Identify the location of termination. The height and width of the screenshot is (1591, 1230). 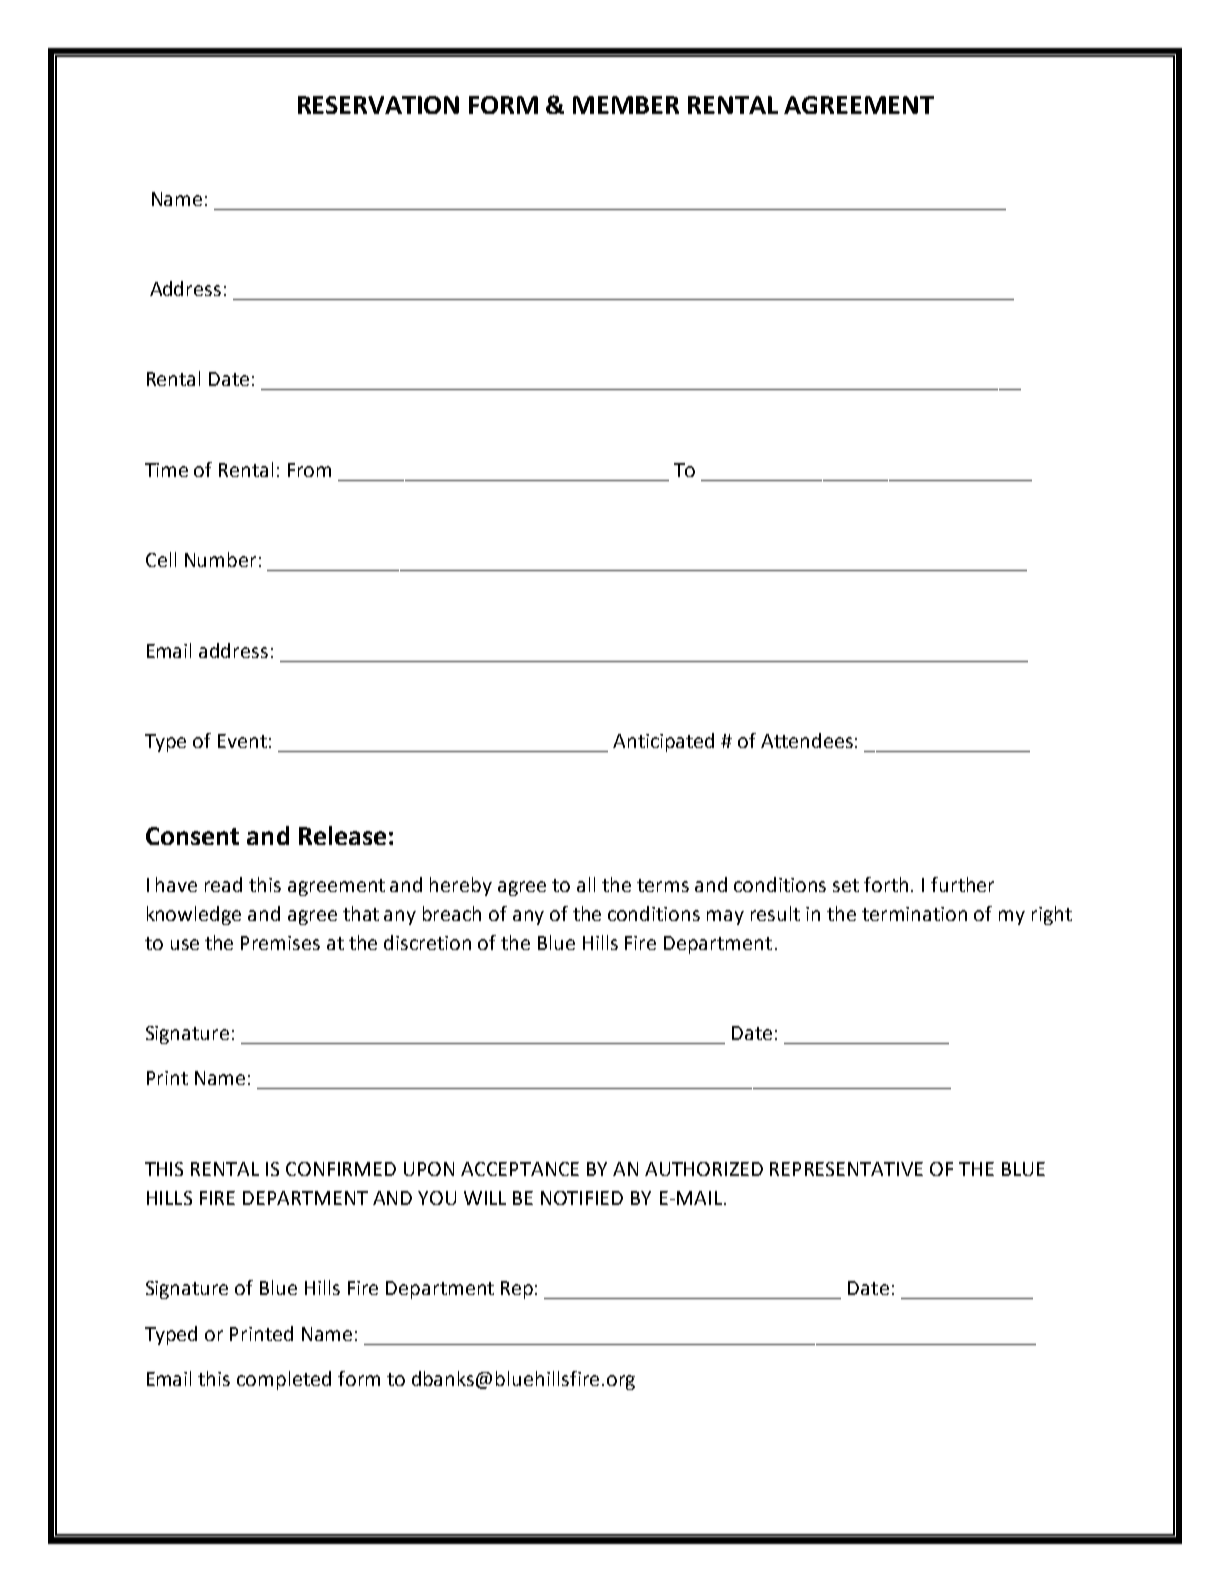
(914, 914).
